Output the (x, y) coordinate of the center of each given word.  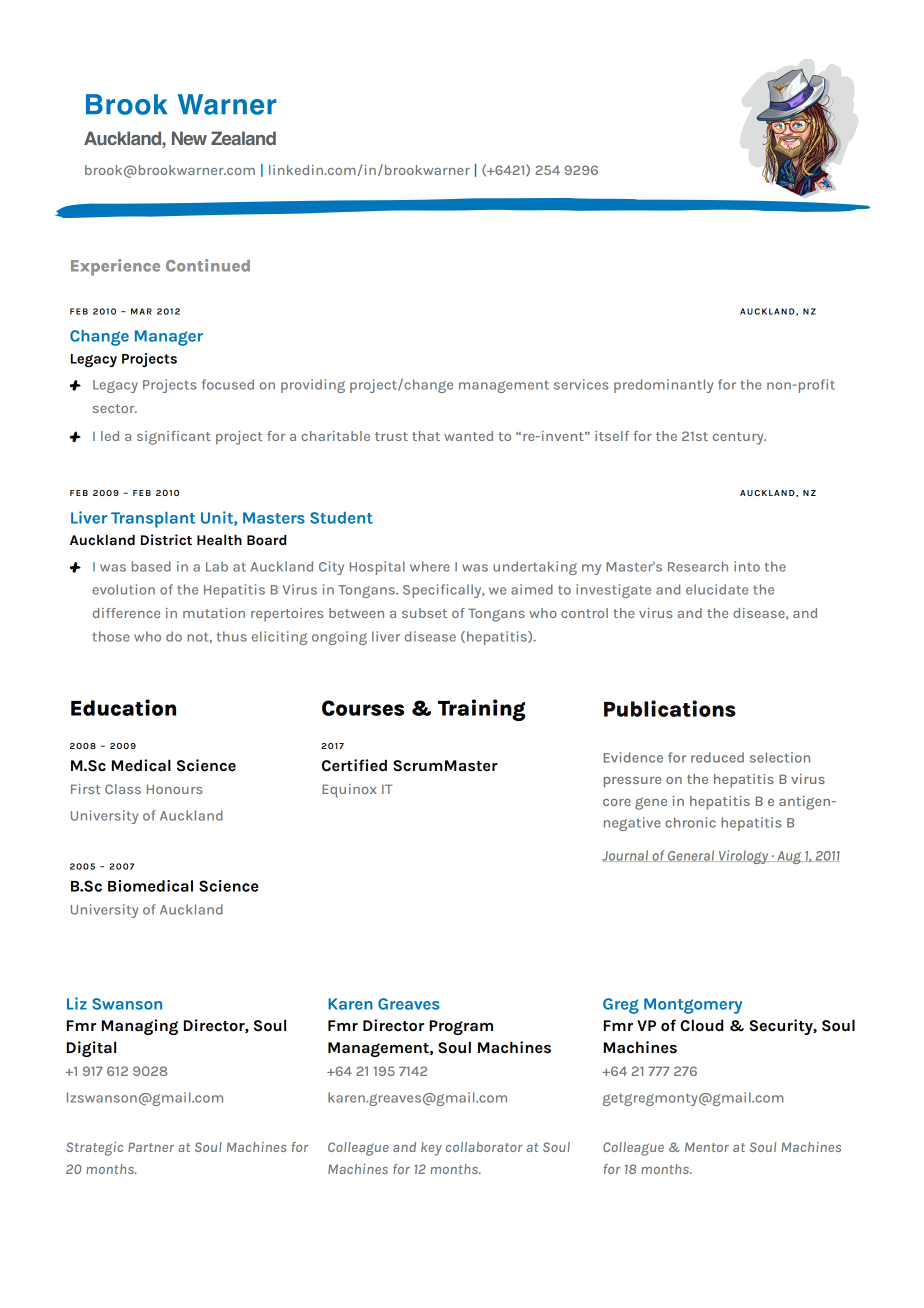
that (426, 436)
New (189, 138)
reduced (717, 757)
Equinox (349, 791)
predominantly (663, 386)
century (739, 438)
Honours (175, 789)
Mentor (707, 1147)
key (431, 1149)
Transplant (153, 520)
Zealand (243, 138)
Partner (151, 1147)
